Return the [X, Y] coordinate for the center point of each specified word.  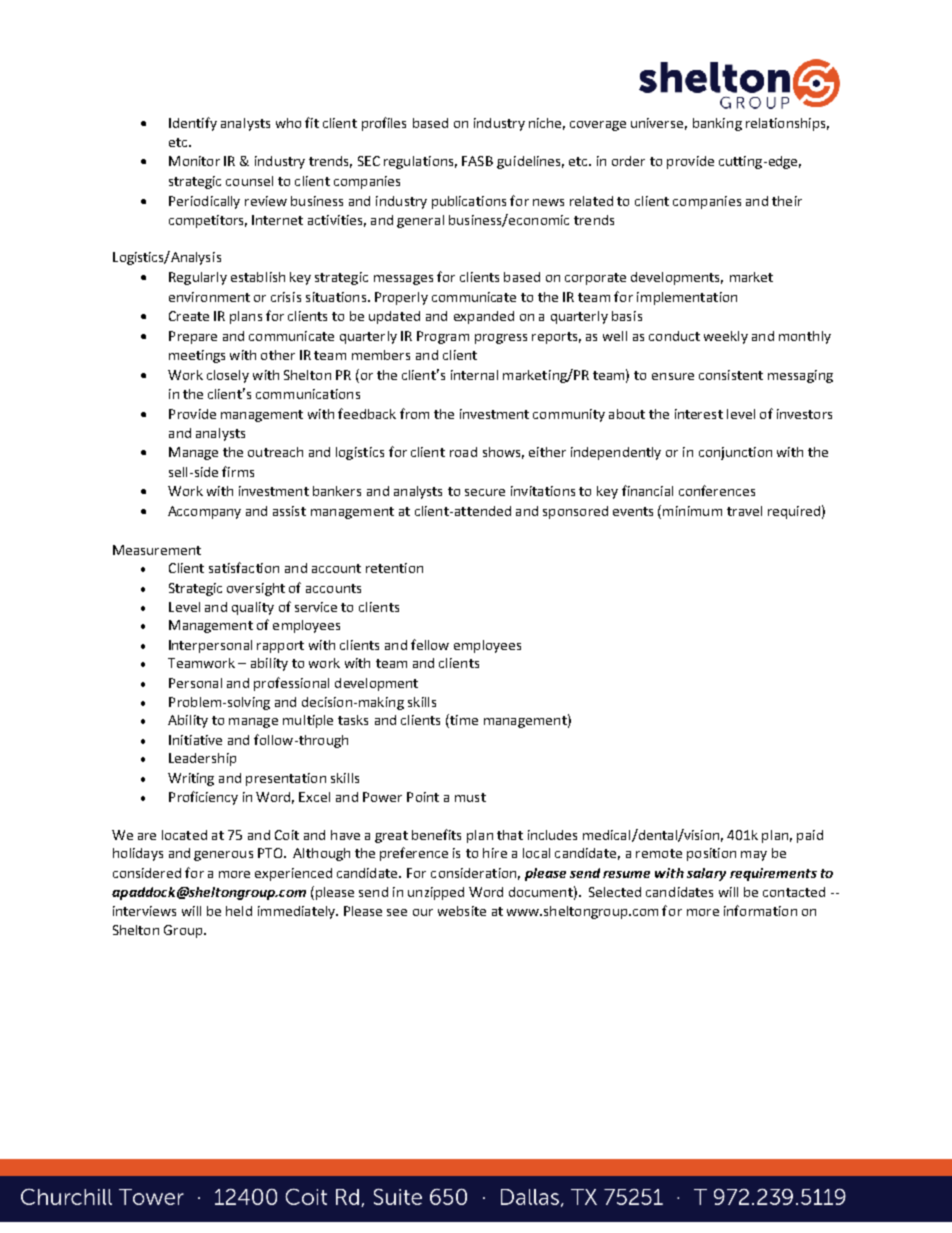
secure [485, 492]
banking [717, 124]
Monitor [194, 161]
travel [744, 511]
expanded [484, 317]
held [239, 911]
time [463, 721]
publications [469, 202]
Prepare [193, 337]
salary [706, 874]
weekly [726, 337]
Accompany [204, 512]
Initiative [195, 740]
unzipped [436, 893]
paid [810, 836]
